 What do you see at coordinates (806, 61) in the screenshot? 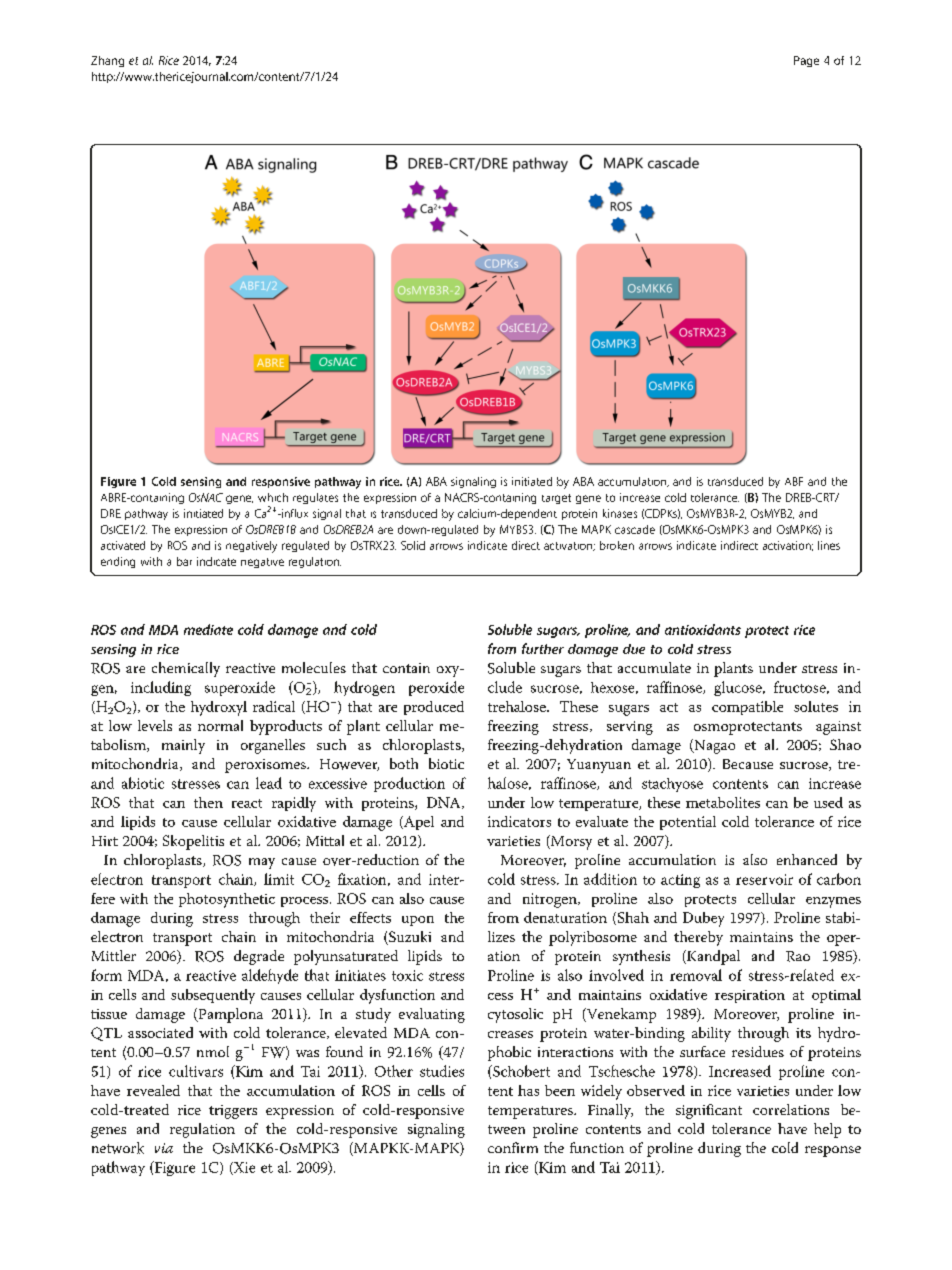
I see `Page` at bounding box center [806, 61].
